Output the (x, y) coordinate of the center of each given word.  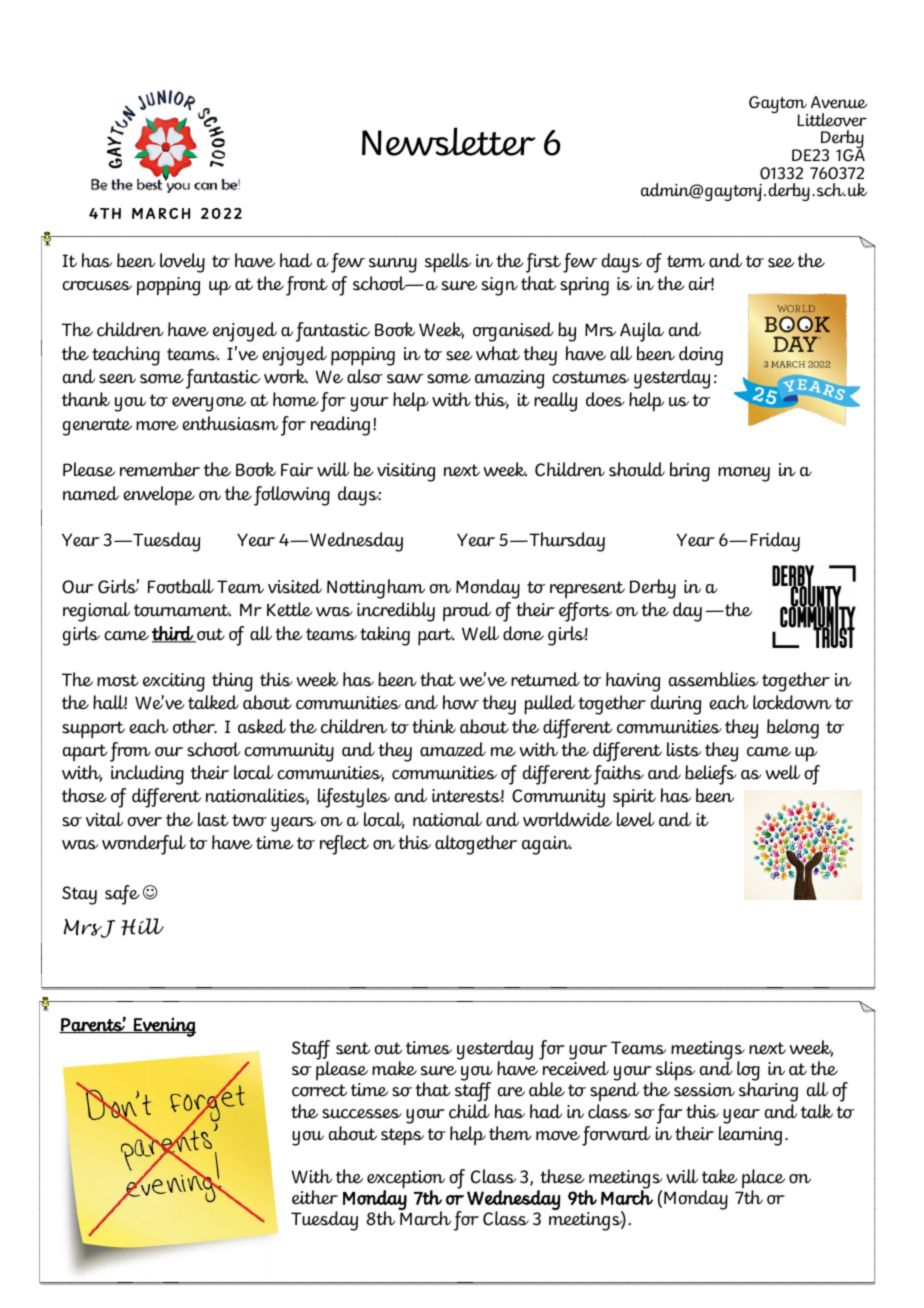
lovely (182, 263)
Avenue (839, 102)
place (763, 1180)
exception (406, 1180)
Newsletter (449, 141)
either (315, 1197)
